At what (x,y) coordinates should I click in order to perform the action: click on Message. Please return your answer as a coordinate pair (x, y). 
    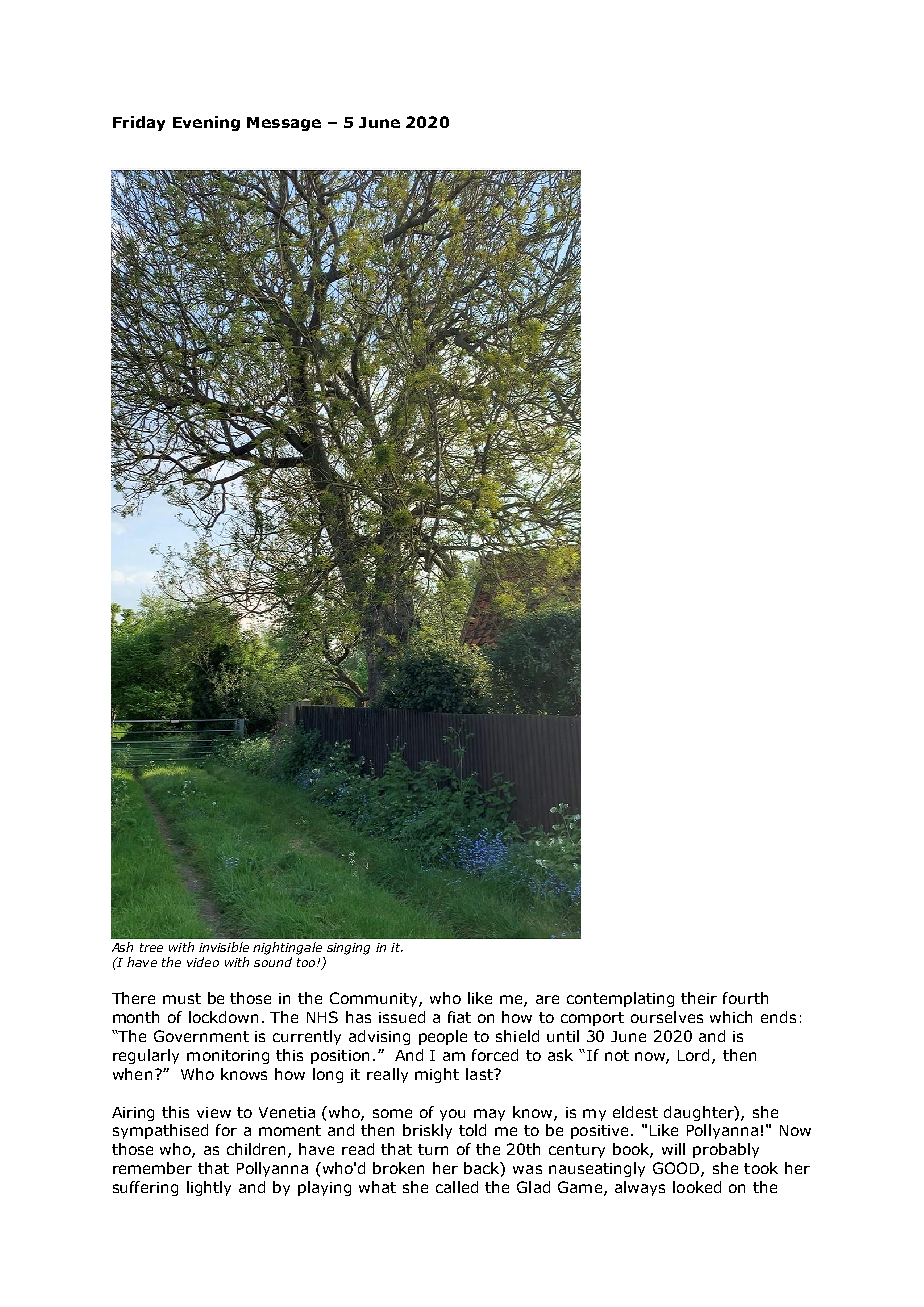
    Looking at the image, I should click on (284, 124).
